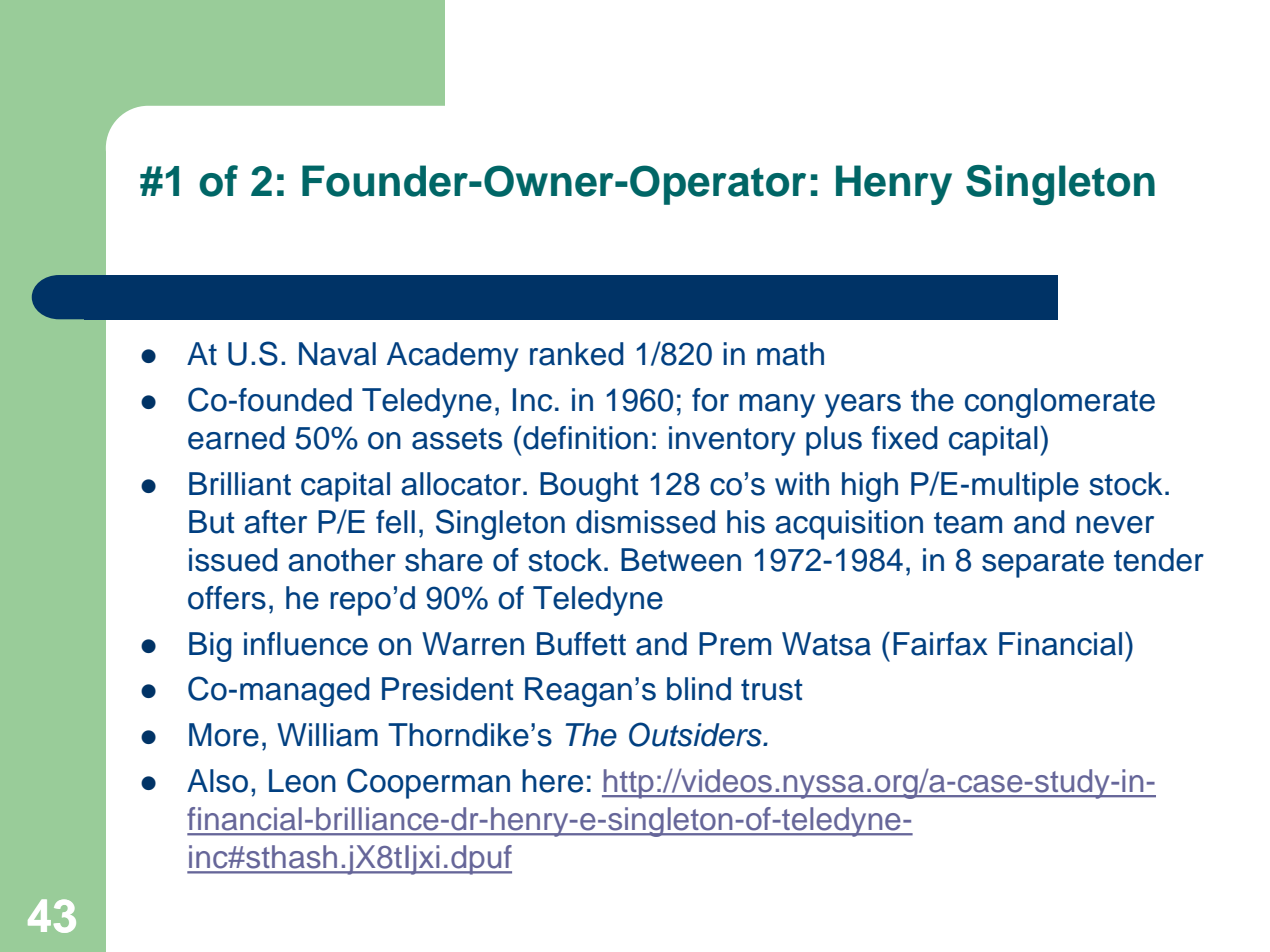 Image resolution: width=1270 pixels, height=952 pixels. Describe the element at coordinates (1043, 564) in the screenshot. I see `separate` at that location.
